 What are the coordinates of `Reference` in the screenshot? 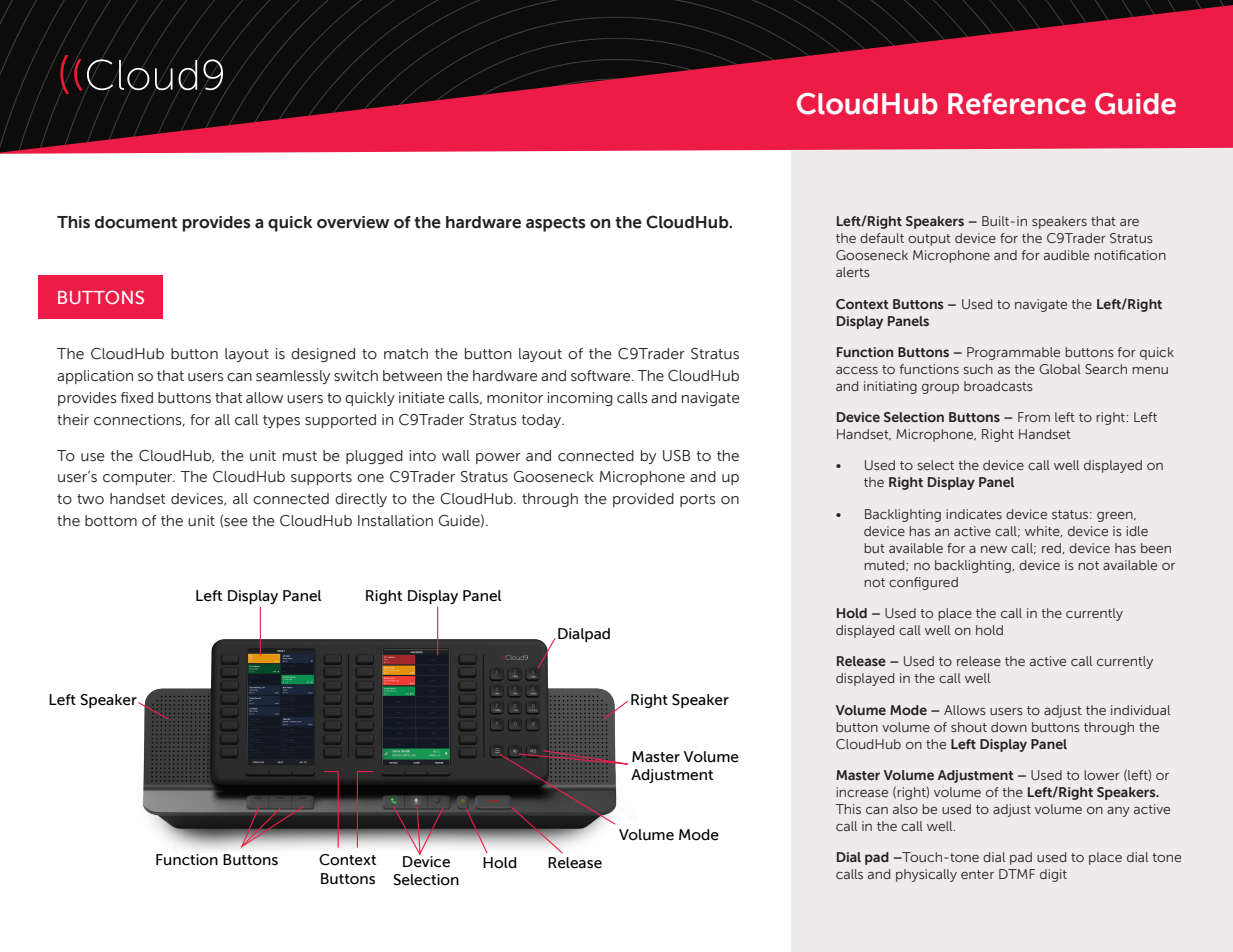 It's located at (1017, 104).
